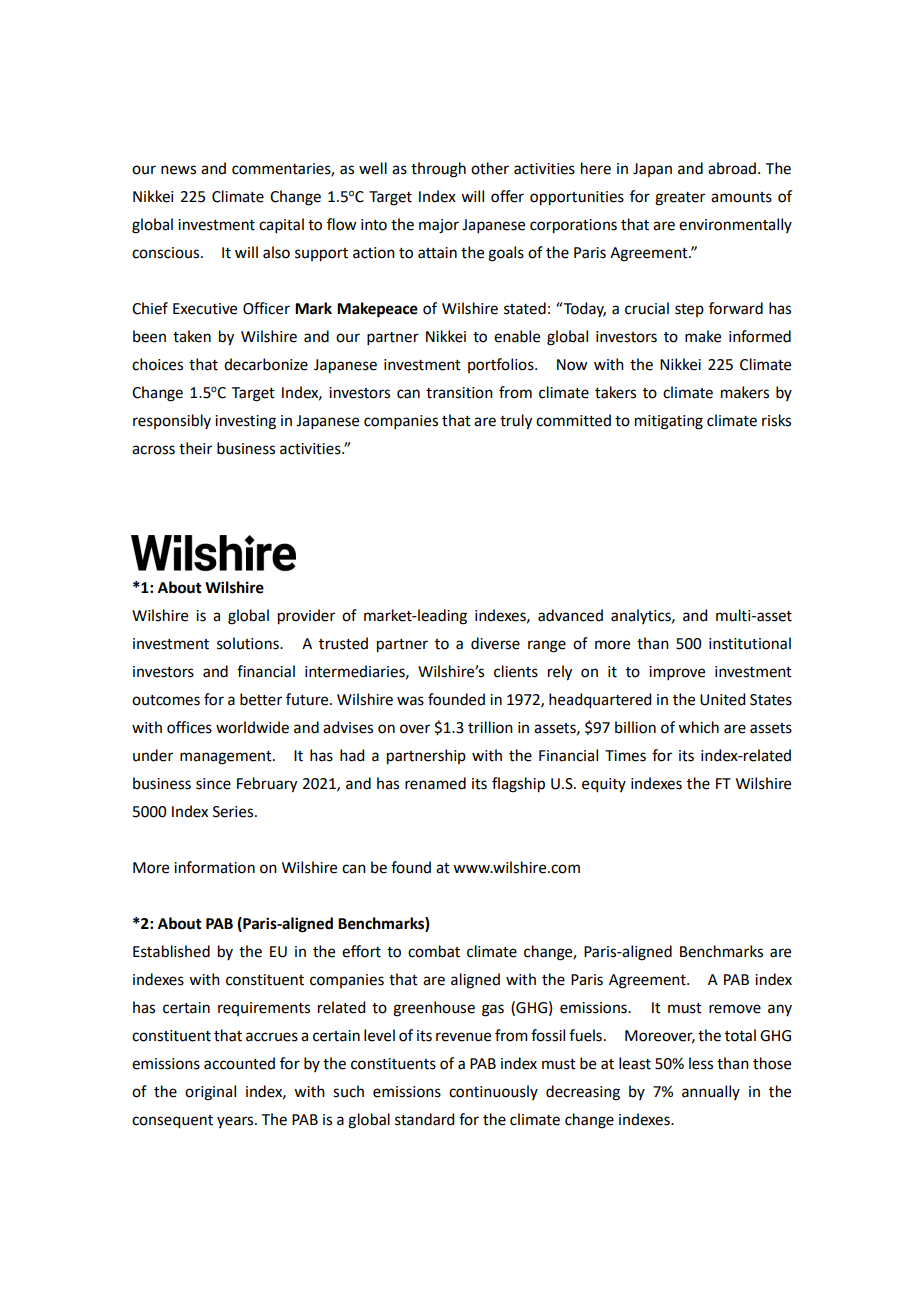 This page has width=924, height=1308. I want to click on remove, so click(735, 1009).
